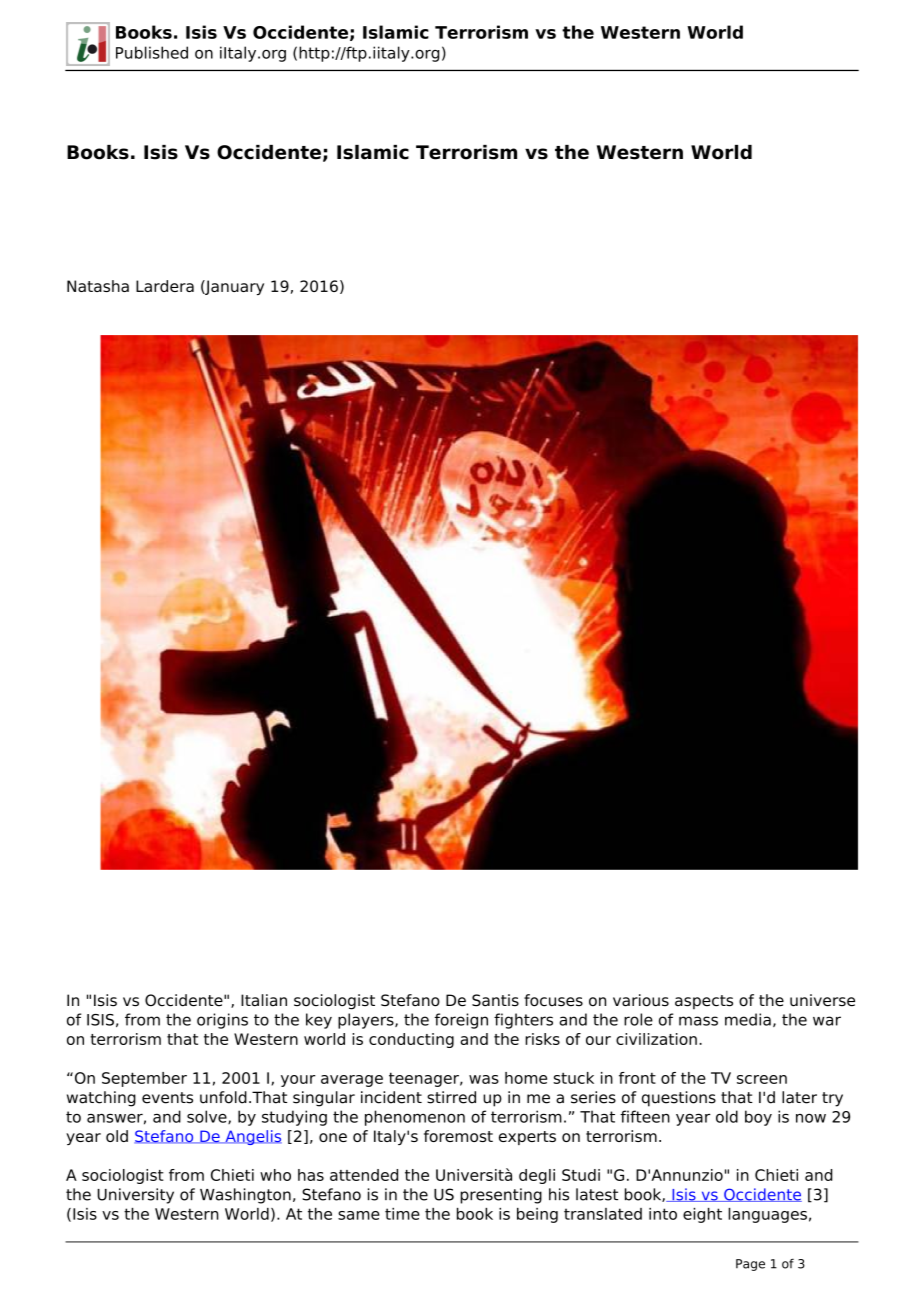 The height and width of the document is (1308, 924). I want to click on origins, so click(222, 1021).
